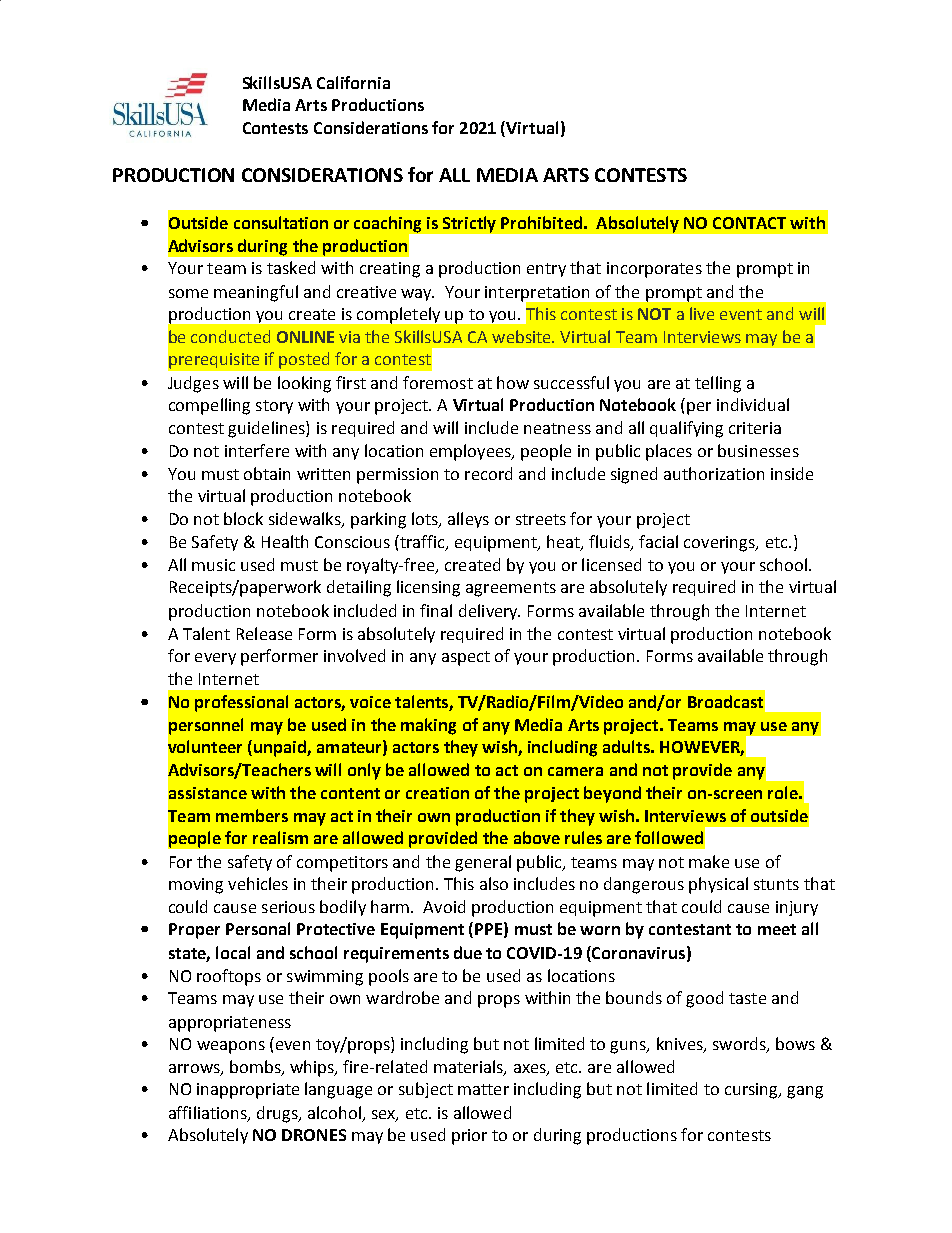  What do you see at coordinates (353, 82) in the screenshot?
I see `California` at bounding box center [353, 82].
